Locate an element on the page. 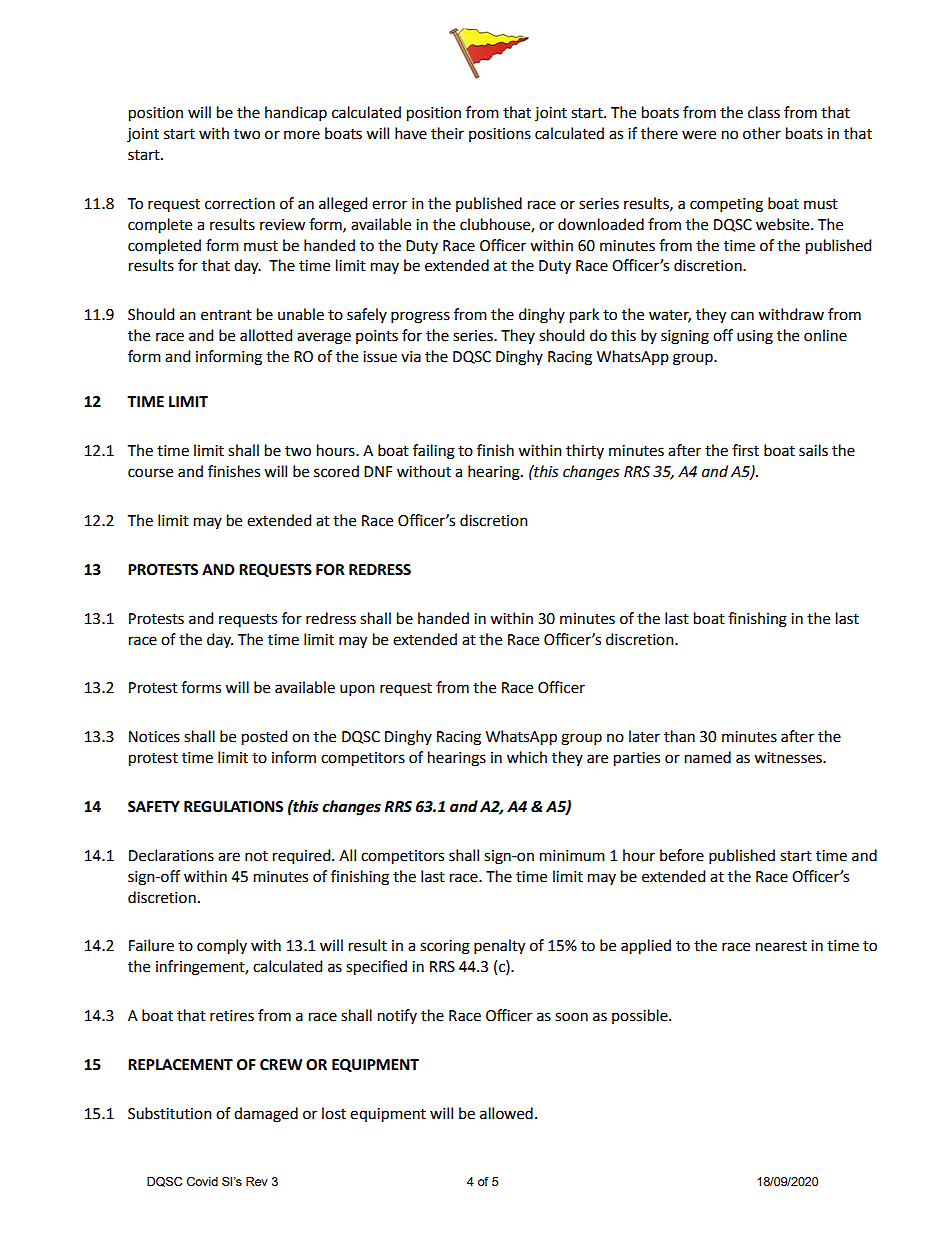 Image resolution: width=952 pixels, height=1233 pixels. allowed is located at coordinates (506, 1113).
